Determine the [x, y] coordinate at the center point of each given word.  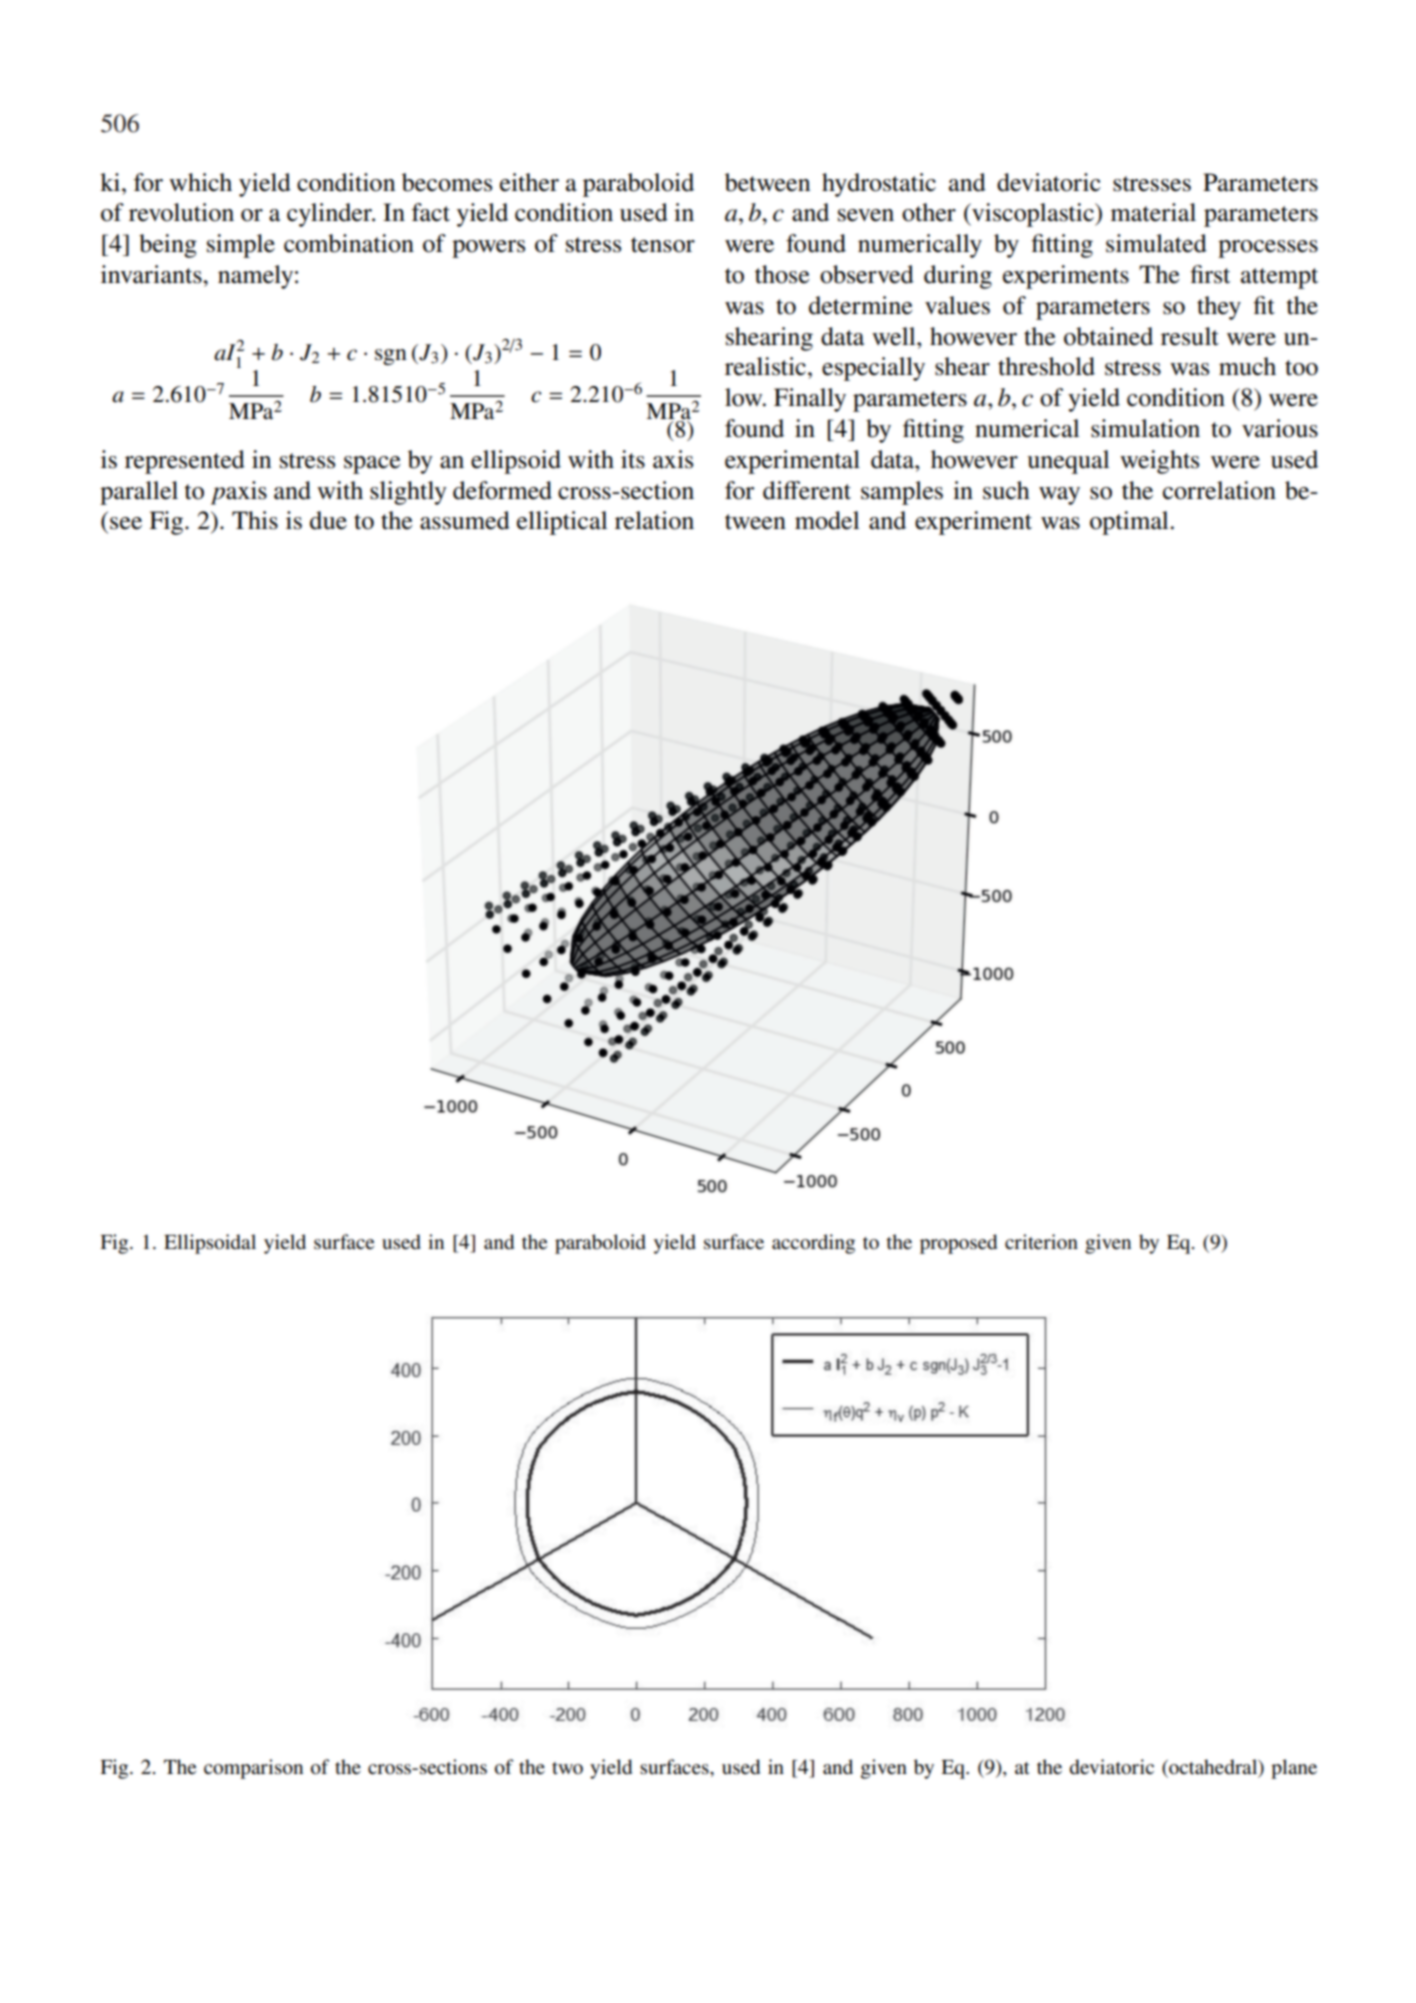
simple [241, 246]
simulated [1156, 243]
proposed [958, 1244]
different [807, 490]
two [567, 1768]
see [126, 523]
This [255, 520]
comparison [253, 1769]
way [1059, 496]
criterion [1041, 1241]
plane [1294, 1769]
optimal [1130, 523]
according [813, 1244]
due [328, 520]
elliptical [562, 523]
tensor [663, 245]
